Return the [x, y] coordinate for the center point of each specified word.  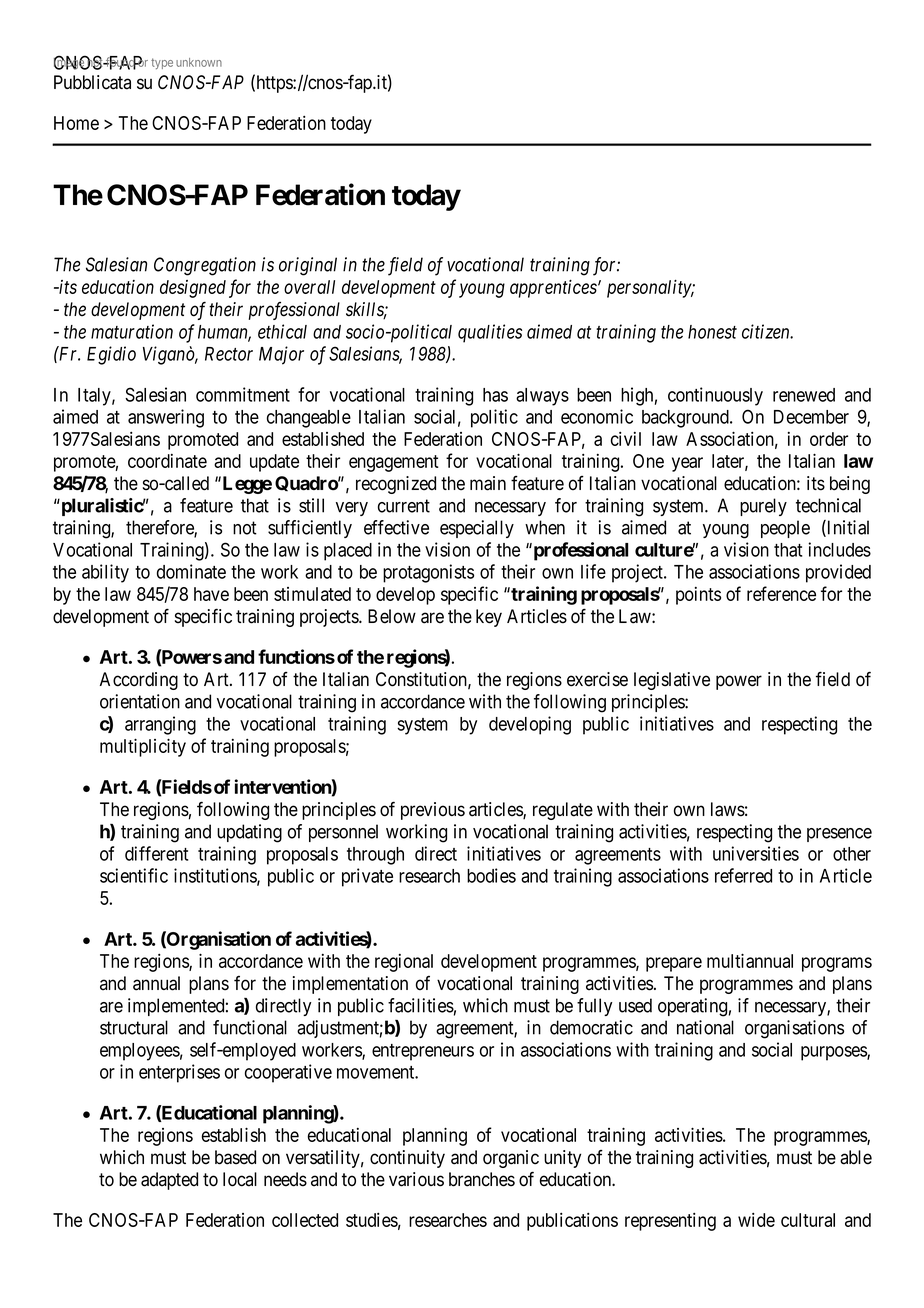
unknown [199, 62]
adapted [169, 1181]
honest [712, 332]
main [488, 483]
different [156, 853]
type [162, 63]
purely [763, 507]
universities [756, 853]
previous [433, 811]
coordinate [167, 461]
